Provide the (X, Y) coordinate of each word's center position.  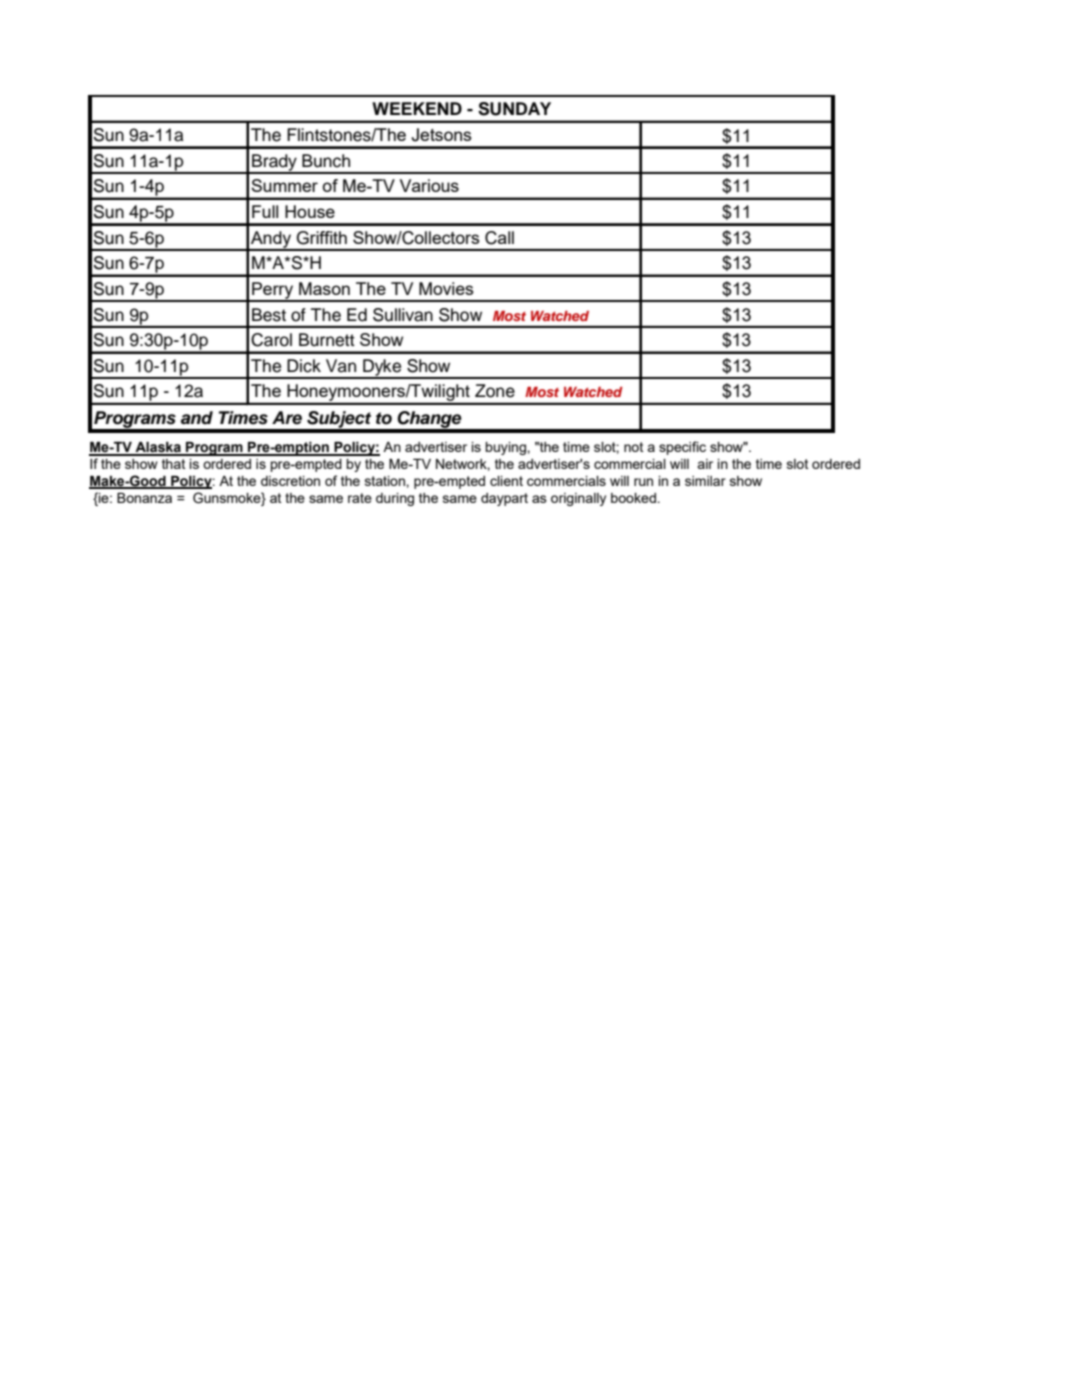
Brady (274, 163)
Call (499, 238)
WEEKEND (417, 108)
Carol (271, 340)
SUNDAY (514, 109)
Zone (495, 391)
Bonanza (144, 498)
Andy (271, 240)
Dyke (382, 368)
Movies (446, 288)
